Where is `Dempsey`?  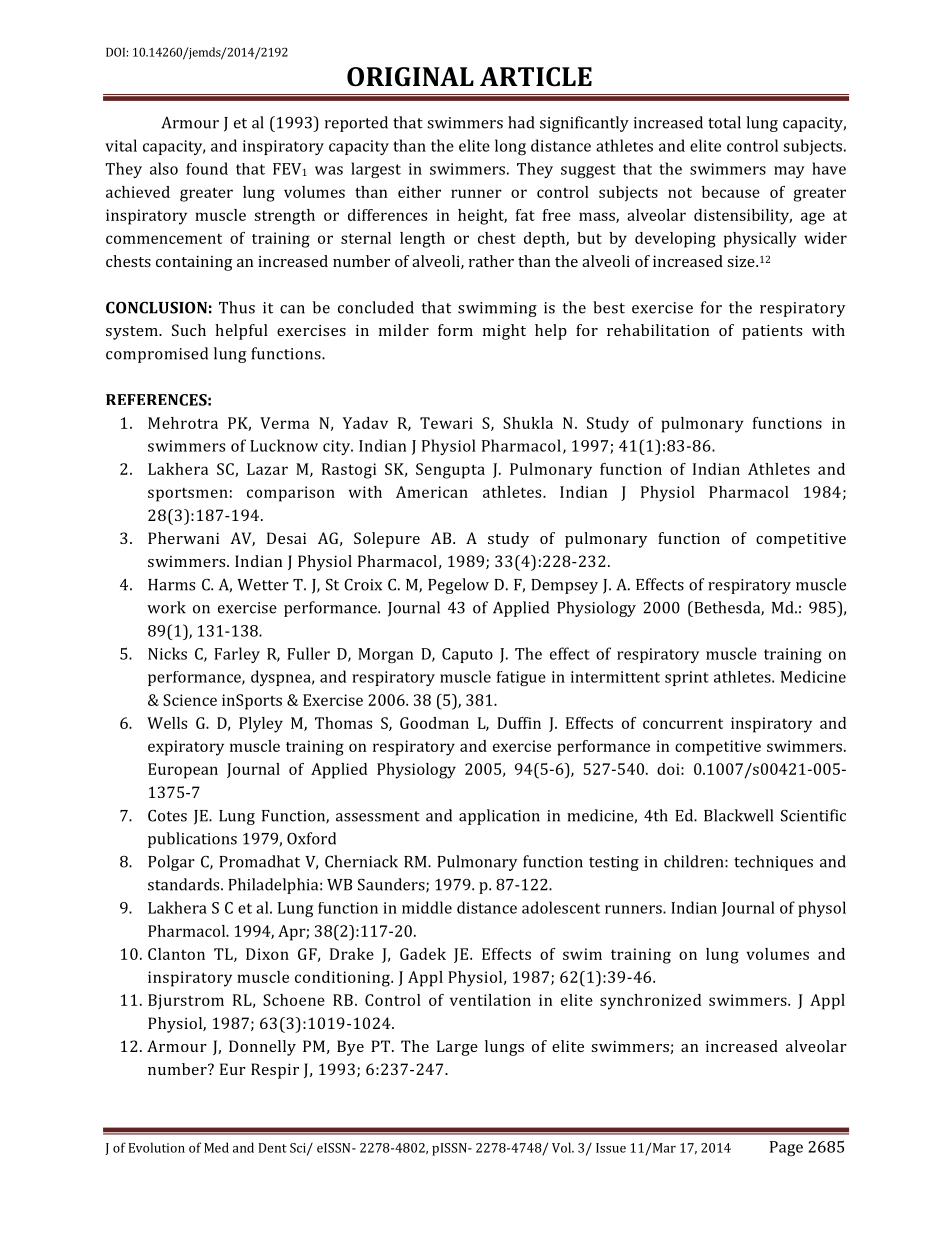 Dempsey is located at coordinates (564, 586).
